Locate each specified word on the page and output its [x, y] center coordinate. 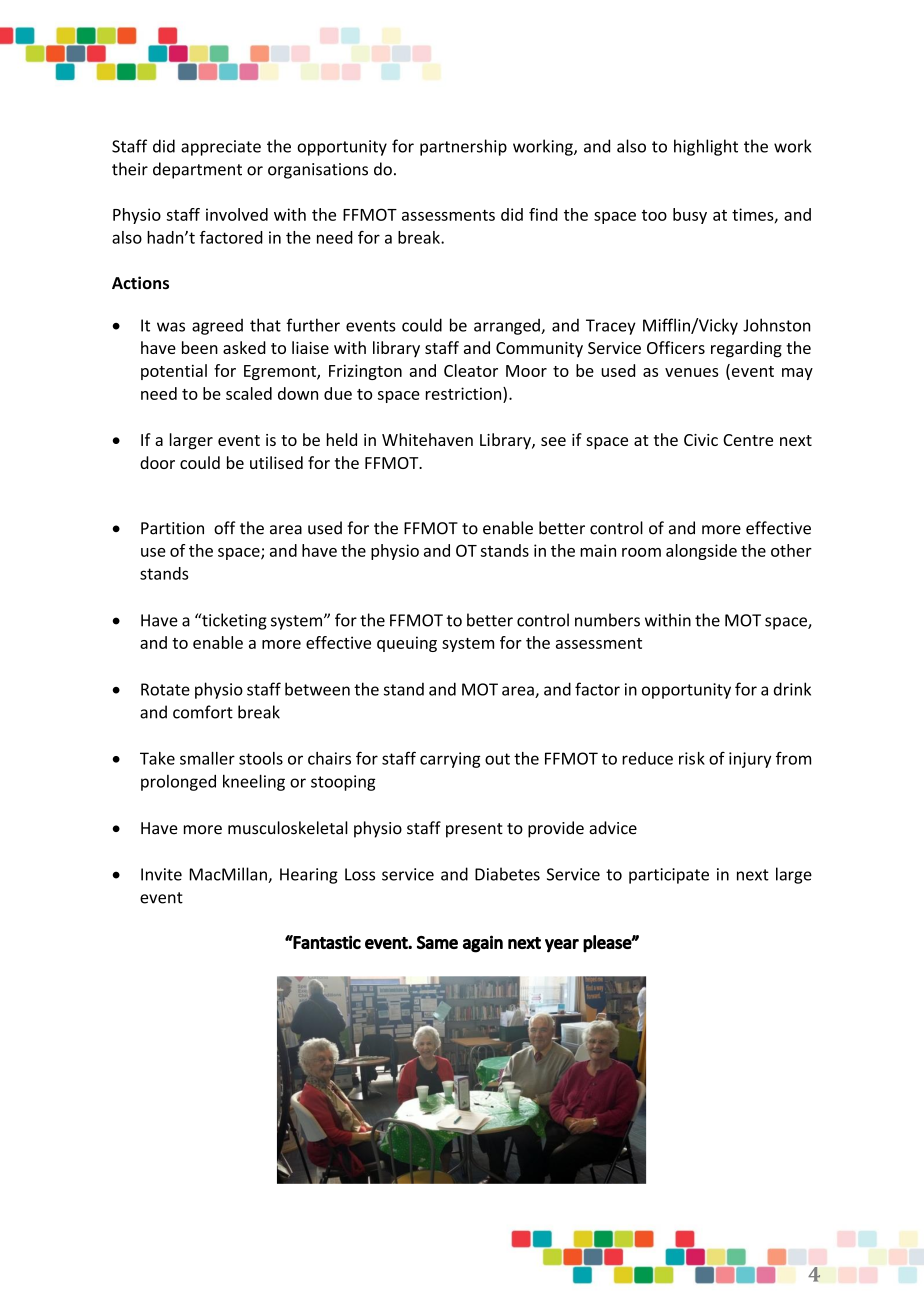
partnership [463, 147]
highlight [706, 147]
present [474, 830]
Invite [161, 874]
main [598, 550]
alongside [701, 552]
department [197, 170]
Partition [172, 528]
